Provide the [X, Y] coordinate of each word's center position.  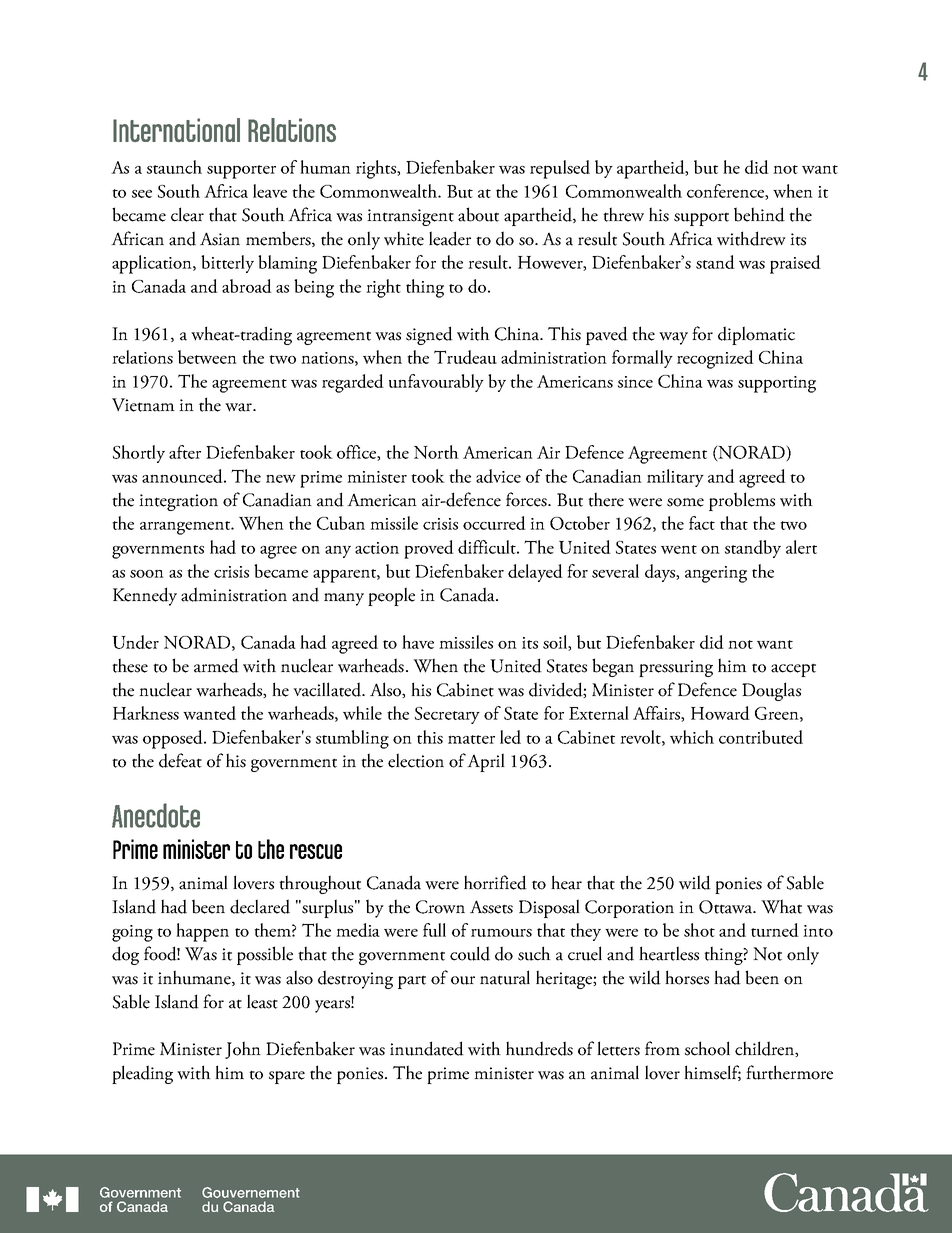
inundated [427, 1048]
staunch [174, 167]
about [478, 214]
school [707, 1048]
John [243, 1050]
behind [759, 214]
